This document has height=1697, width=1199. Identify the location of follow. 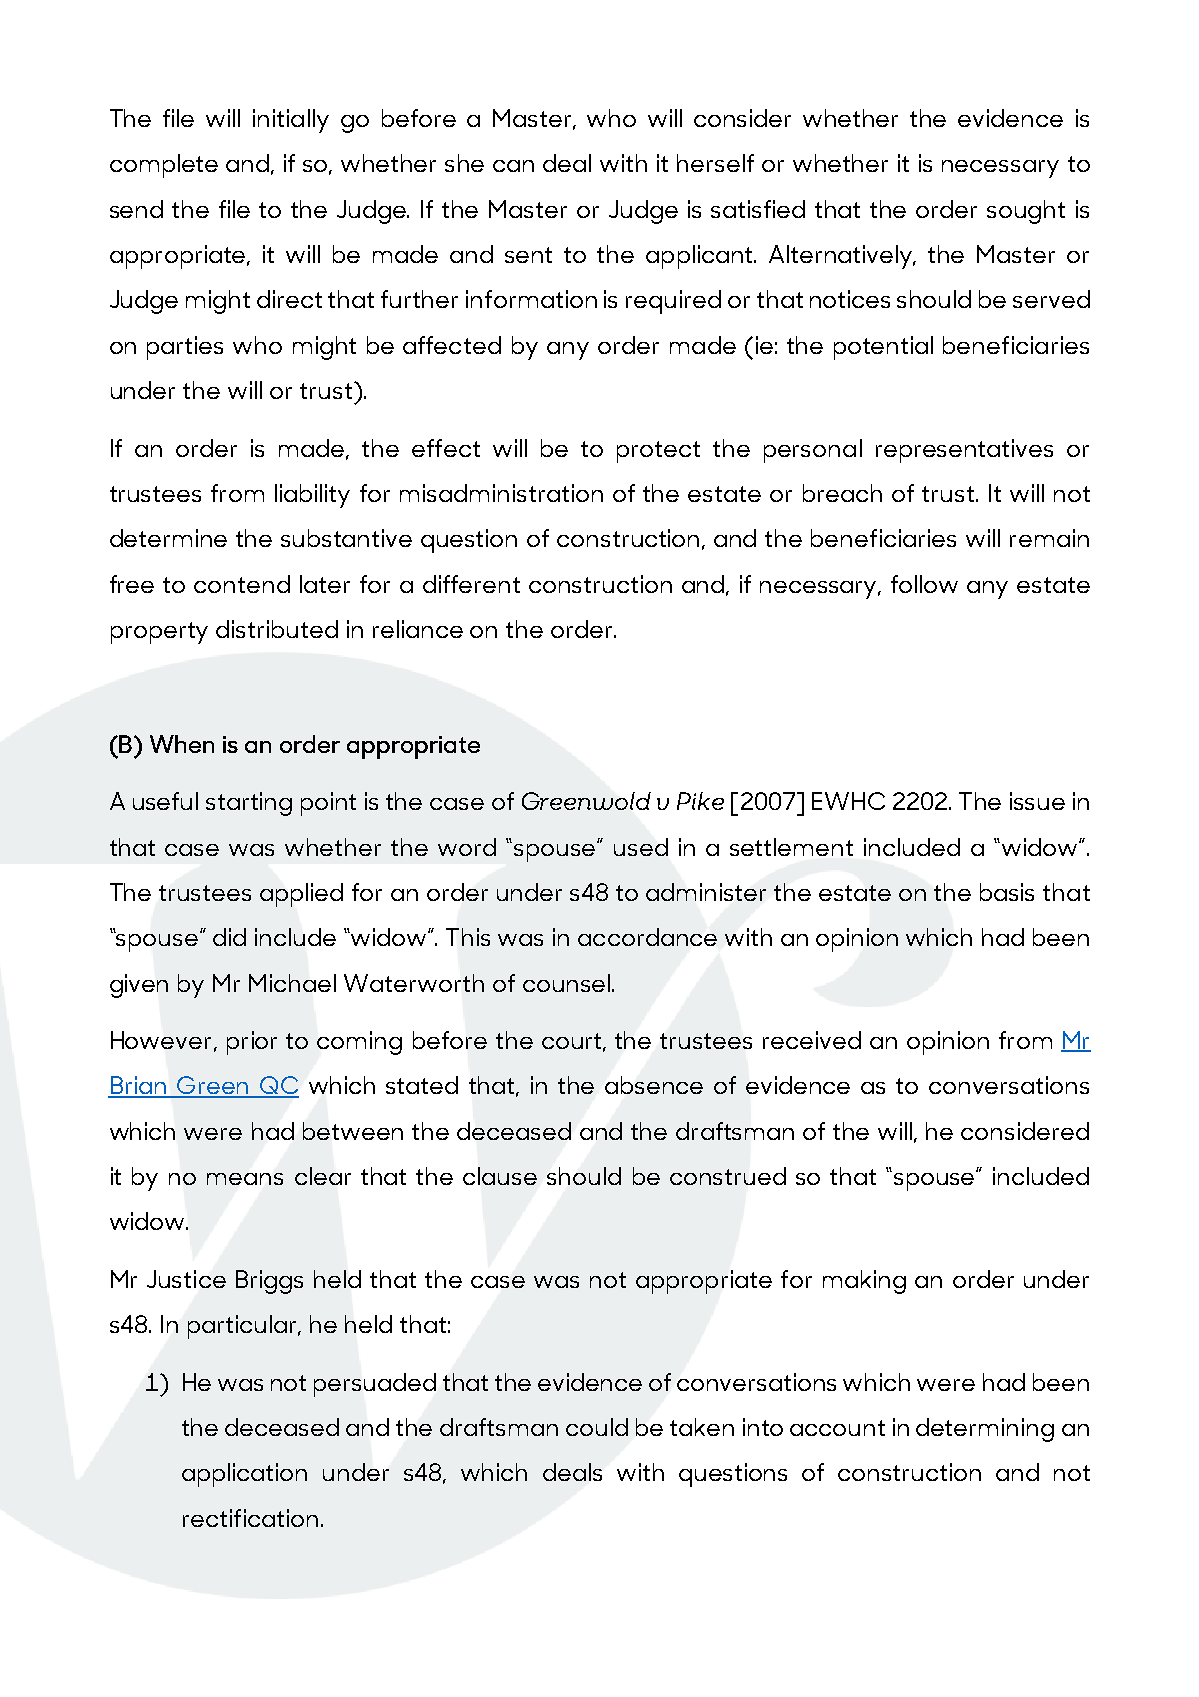
(924, 584).
